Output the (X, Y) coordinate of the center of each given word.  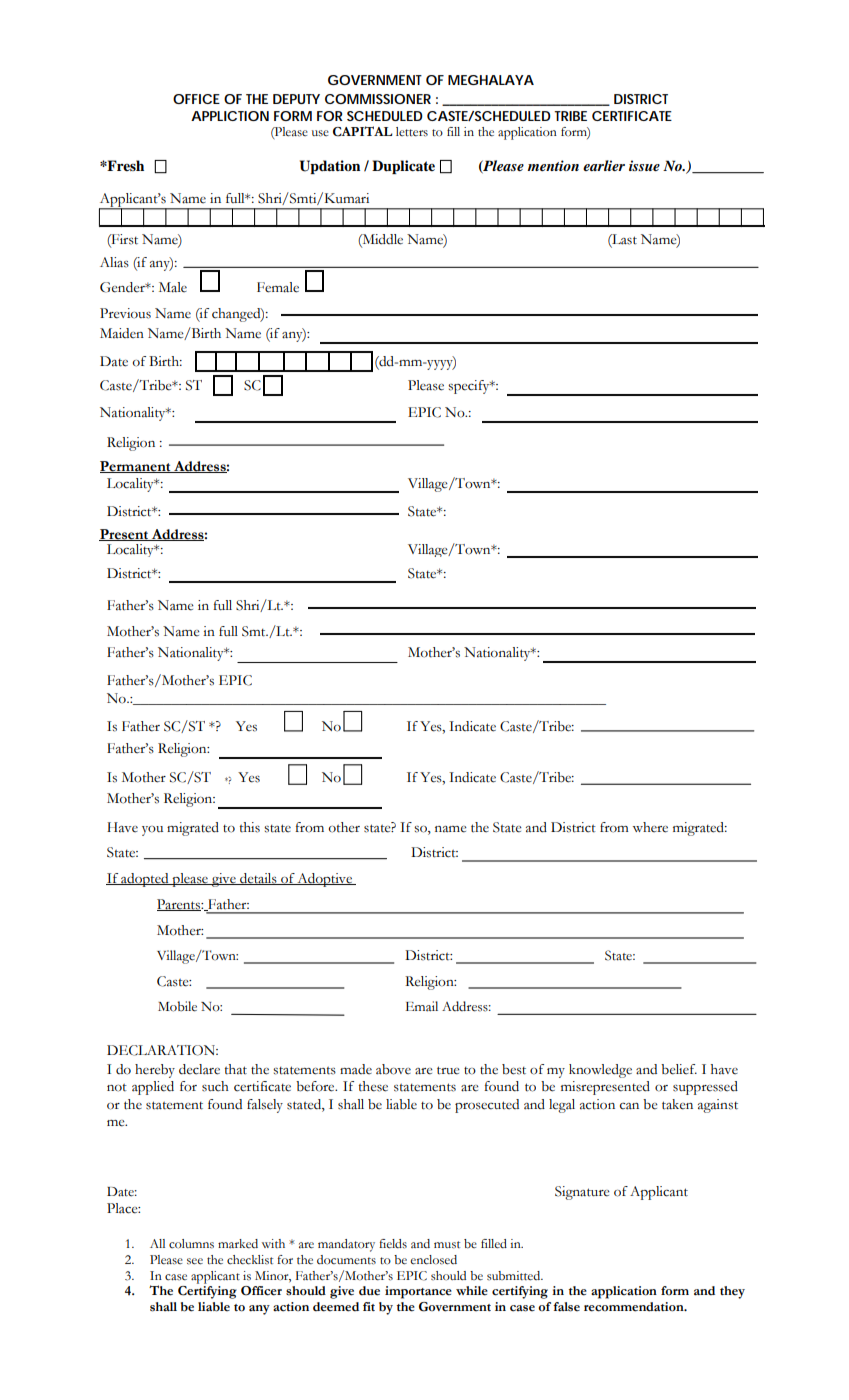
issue (644, 165)
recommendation (635, 1307)
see (195, 1261)
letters (412, 132)
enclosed (433, 1260)
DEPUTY (296, 99)
